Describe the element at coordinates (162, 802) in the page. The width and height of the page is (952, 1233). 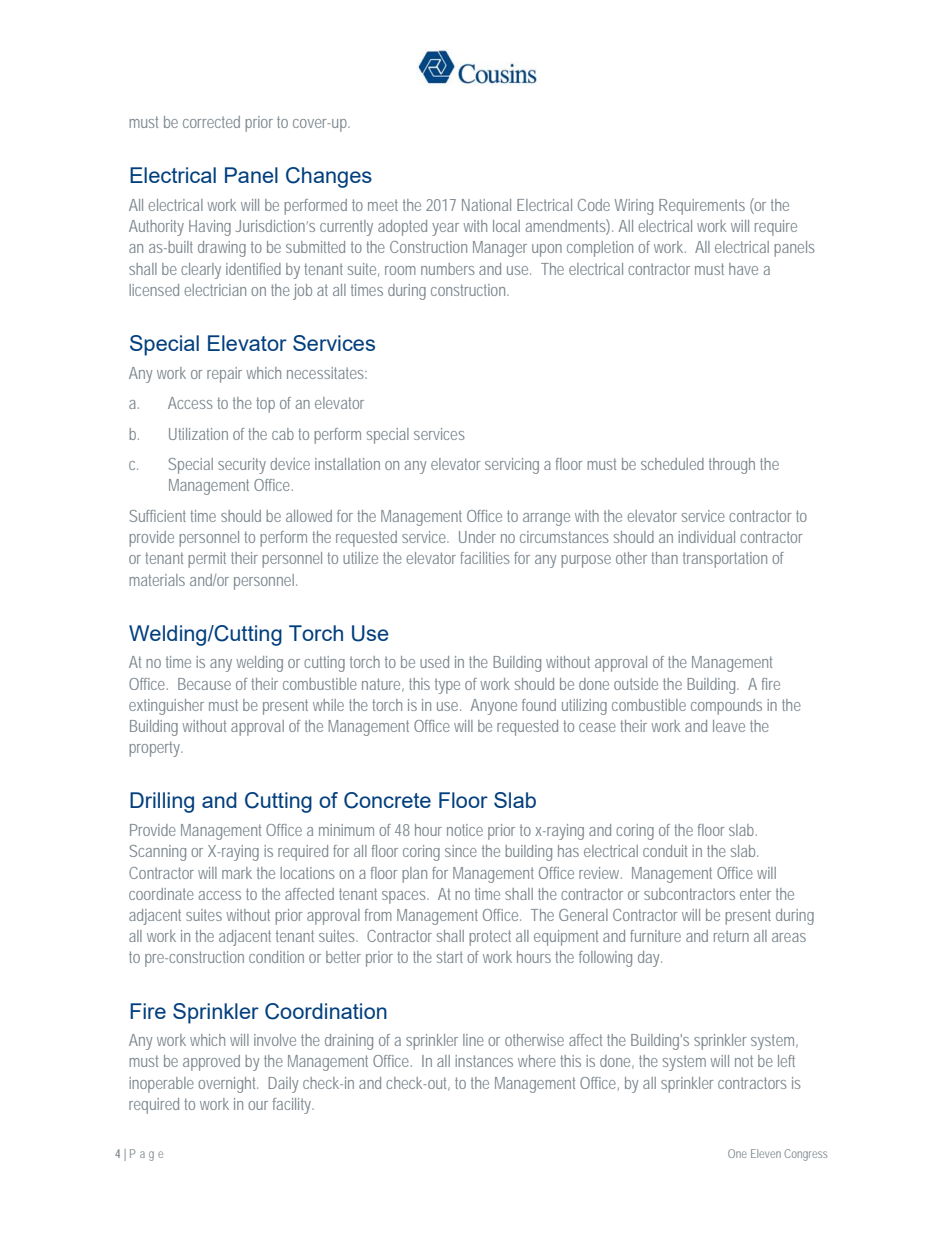
I see `Drilling` at that location.
